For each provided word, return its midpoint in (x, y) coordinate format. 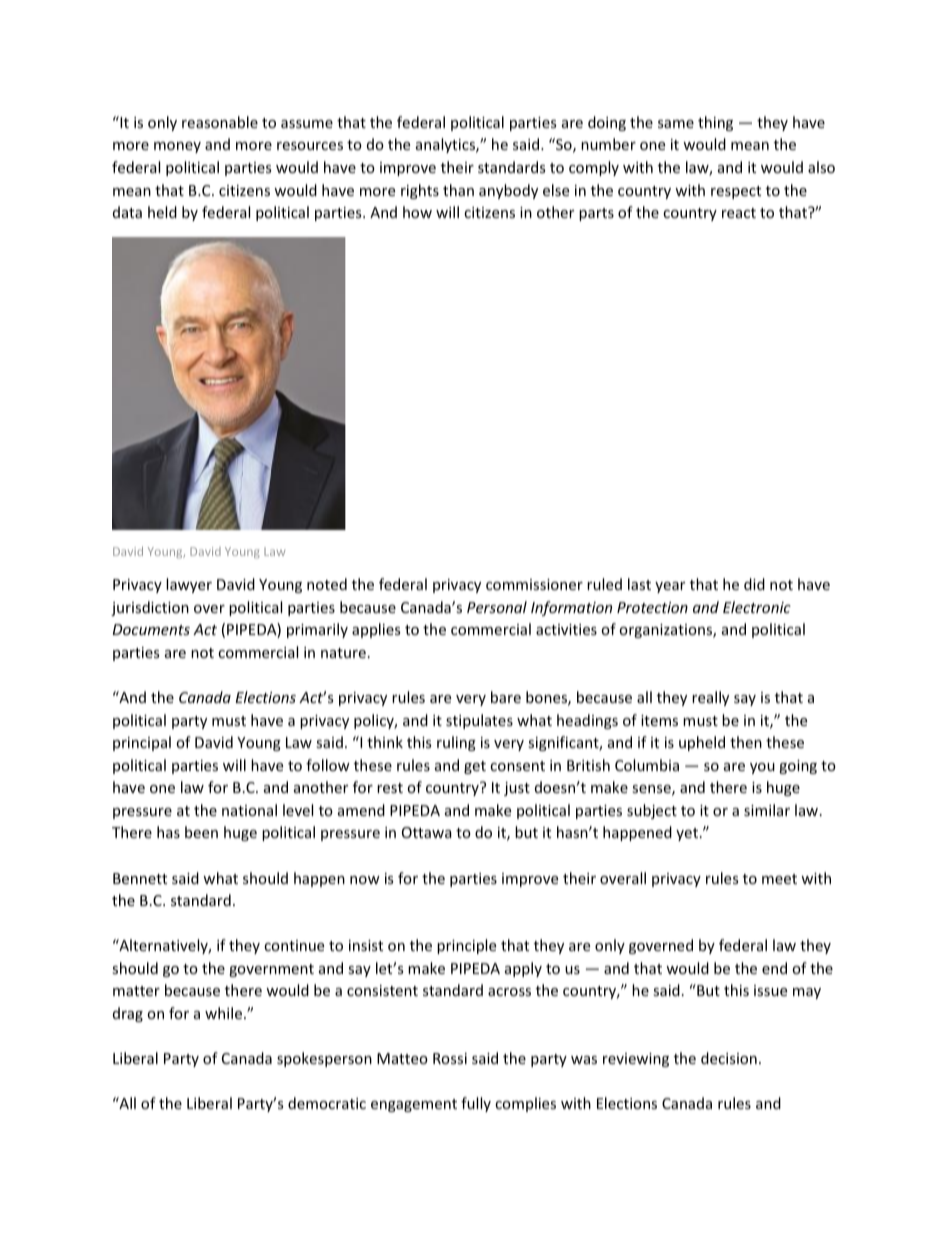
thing (715, 123)
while (223, 1013)
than (458, 190)
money (177, 147)
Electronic (757, 607)
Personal (497, 607)
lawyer (189, 585)
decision (729, 1058)
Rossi (450, 1058)
